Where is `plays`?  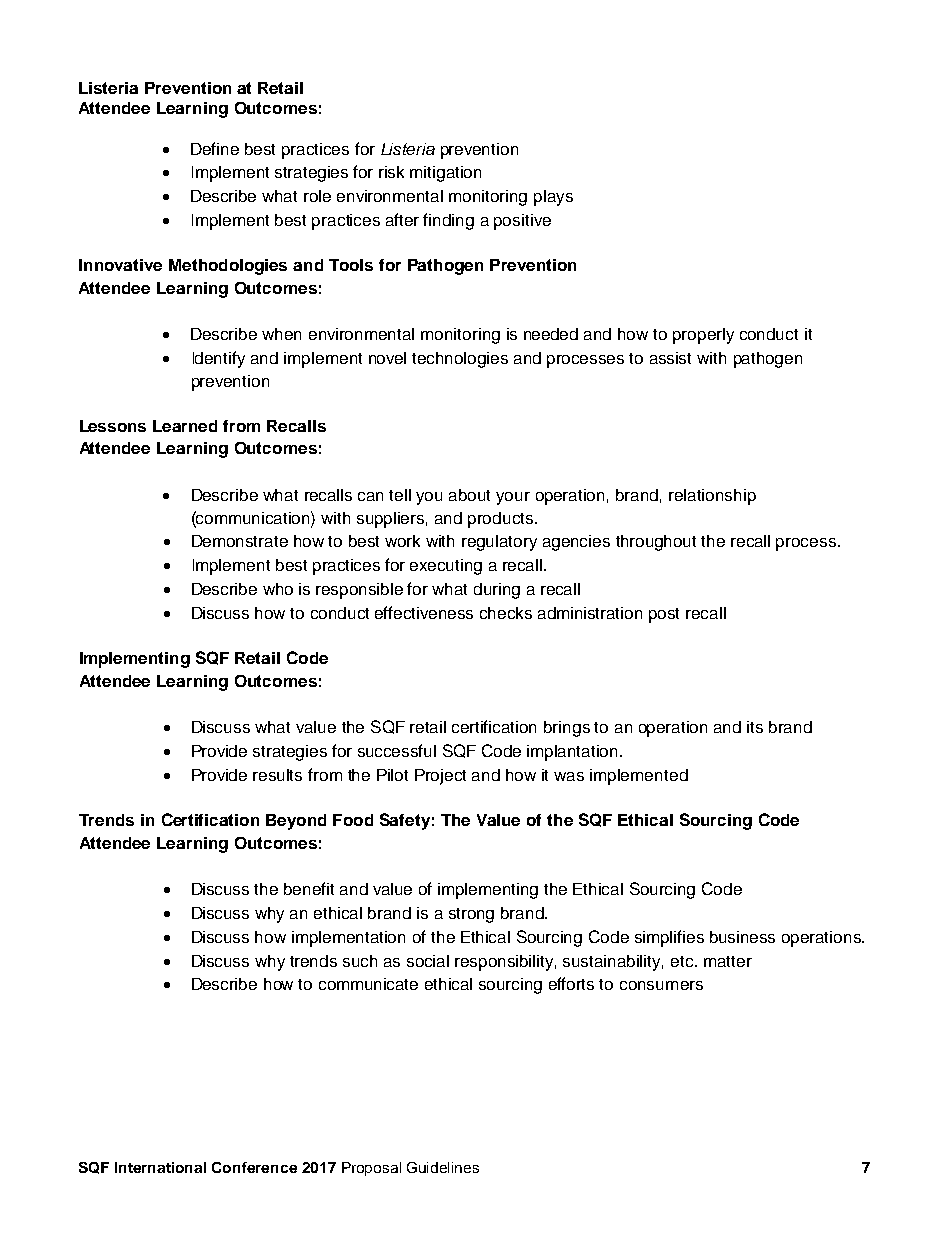 plays is located at coordinates (553, 198).
